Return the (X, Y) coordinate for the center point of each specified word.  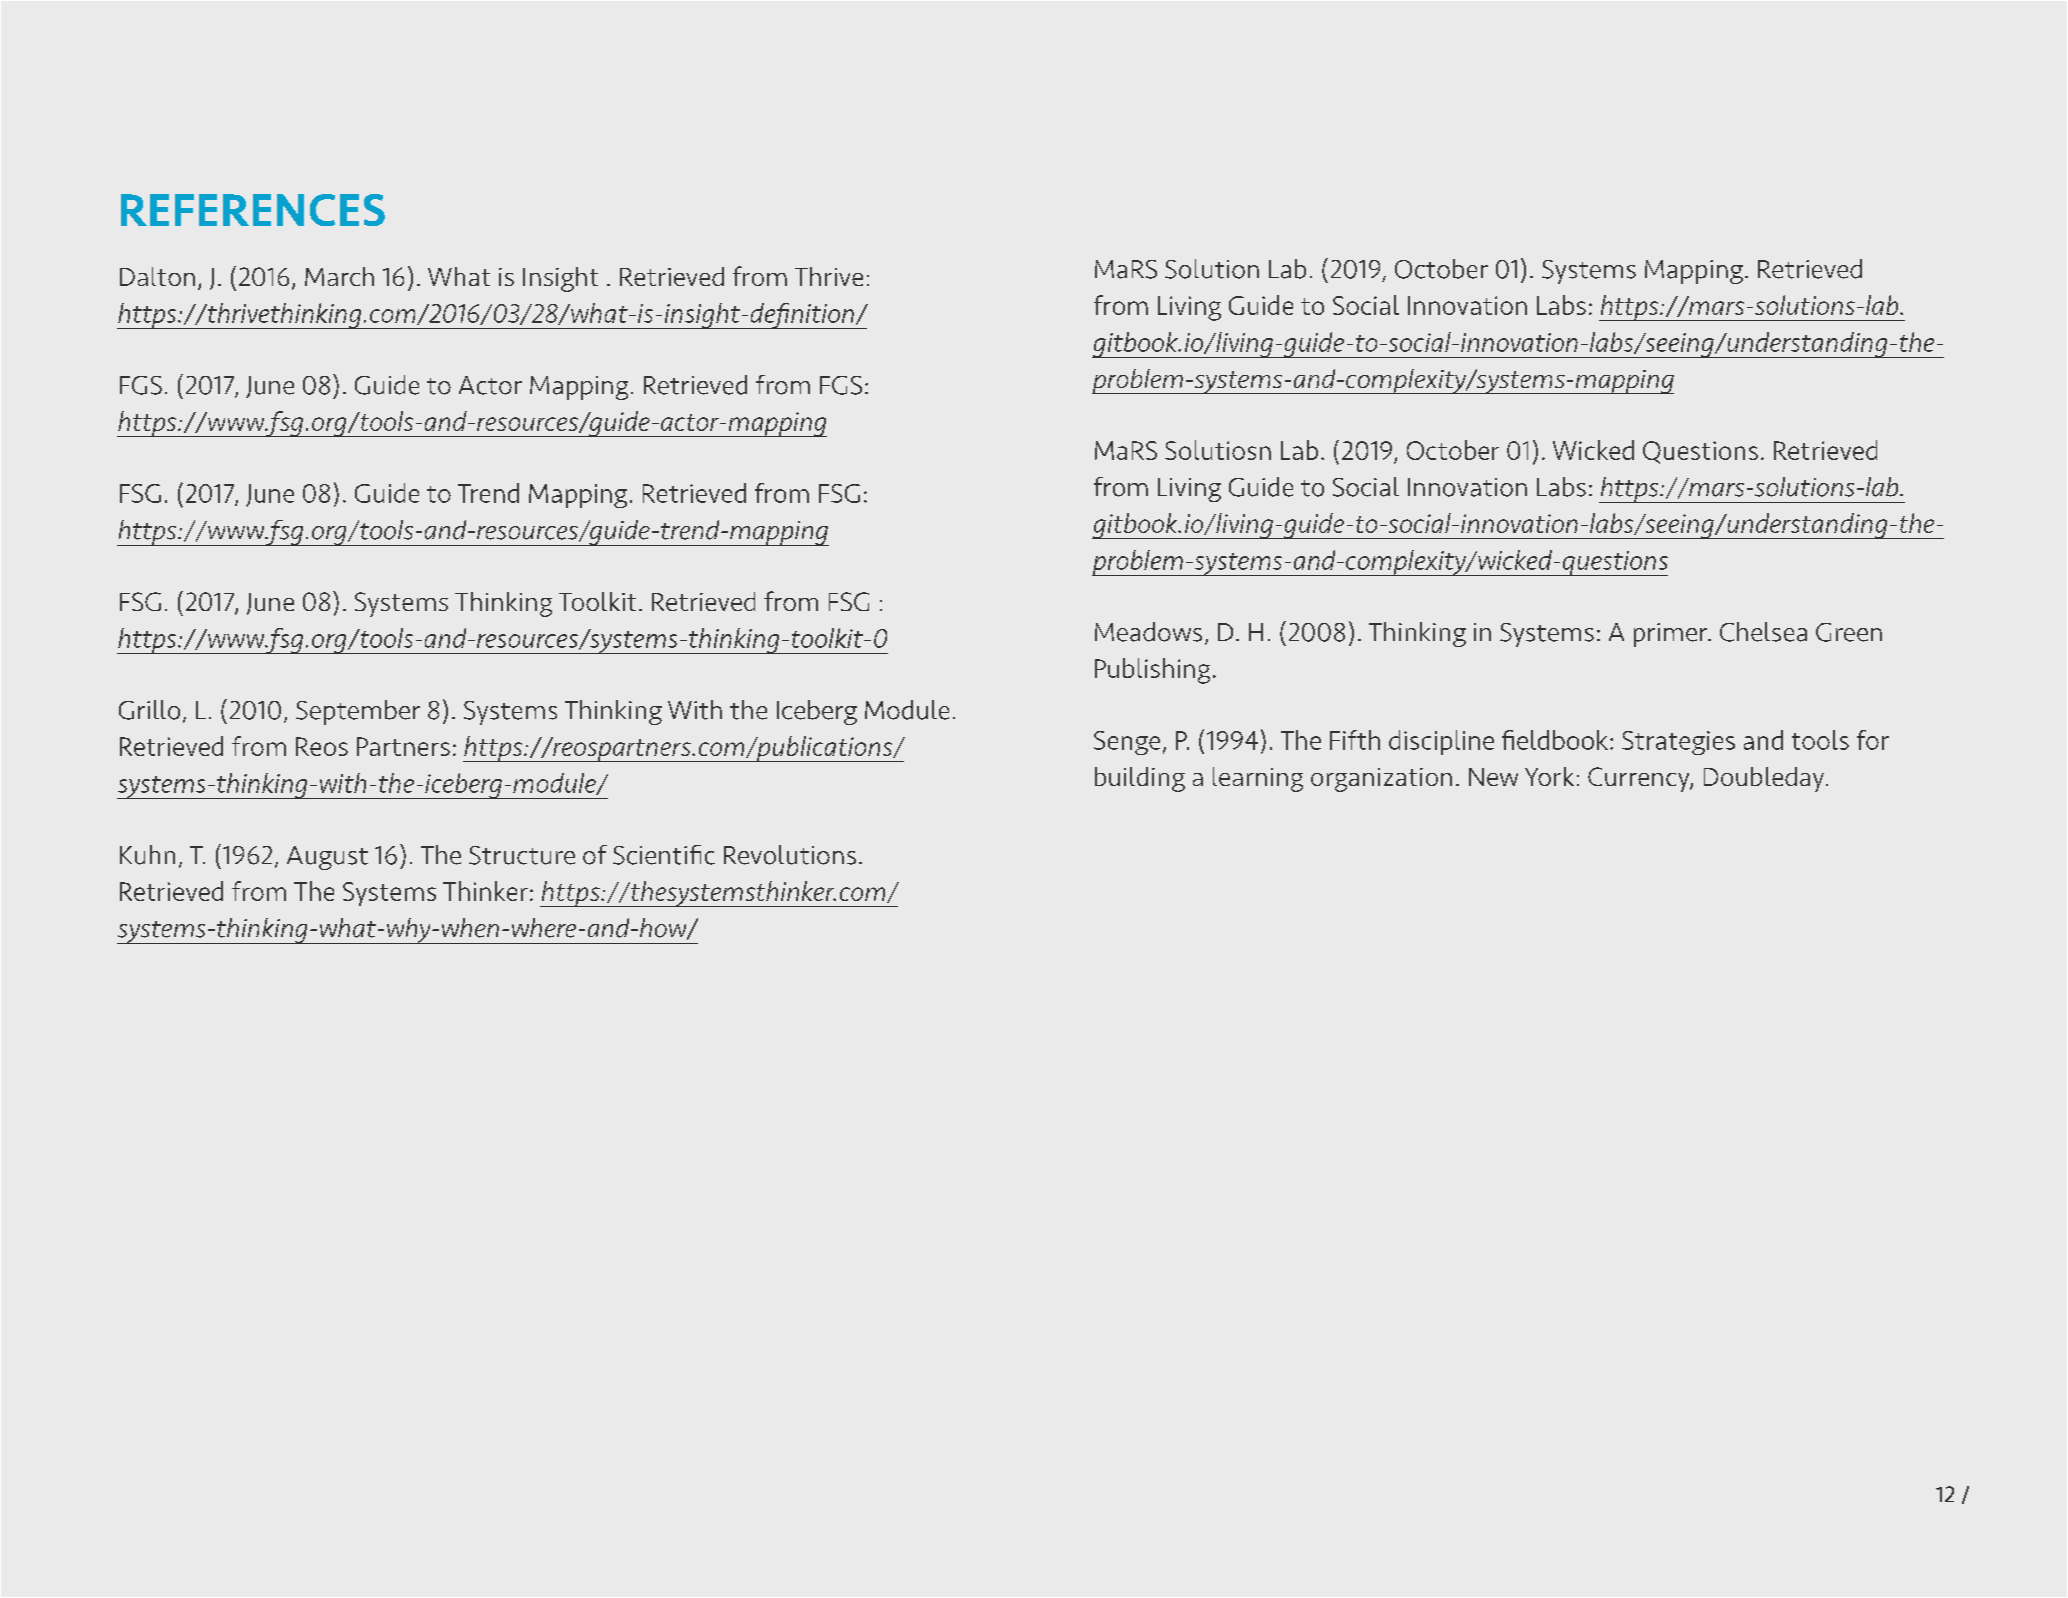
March (339, 276)
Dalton (157, 276)
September (358, 712)
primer (1672, 635)
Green (1849, 632)
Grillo (149, 710)
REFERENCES (253, 210)
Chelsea (1763, 632)
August (327, 858)
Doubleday (1764, 779)
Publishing (1152, 671)
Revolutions (790, 855)
